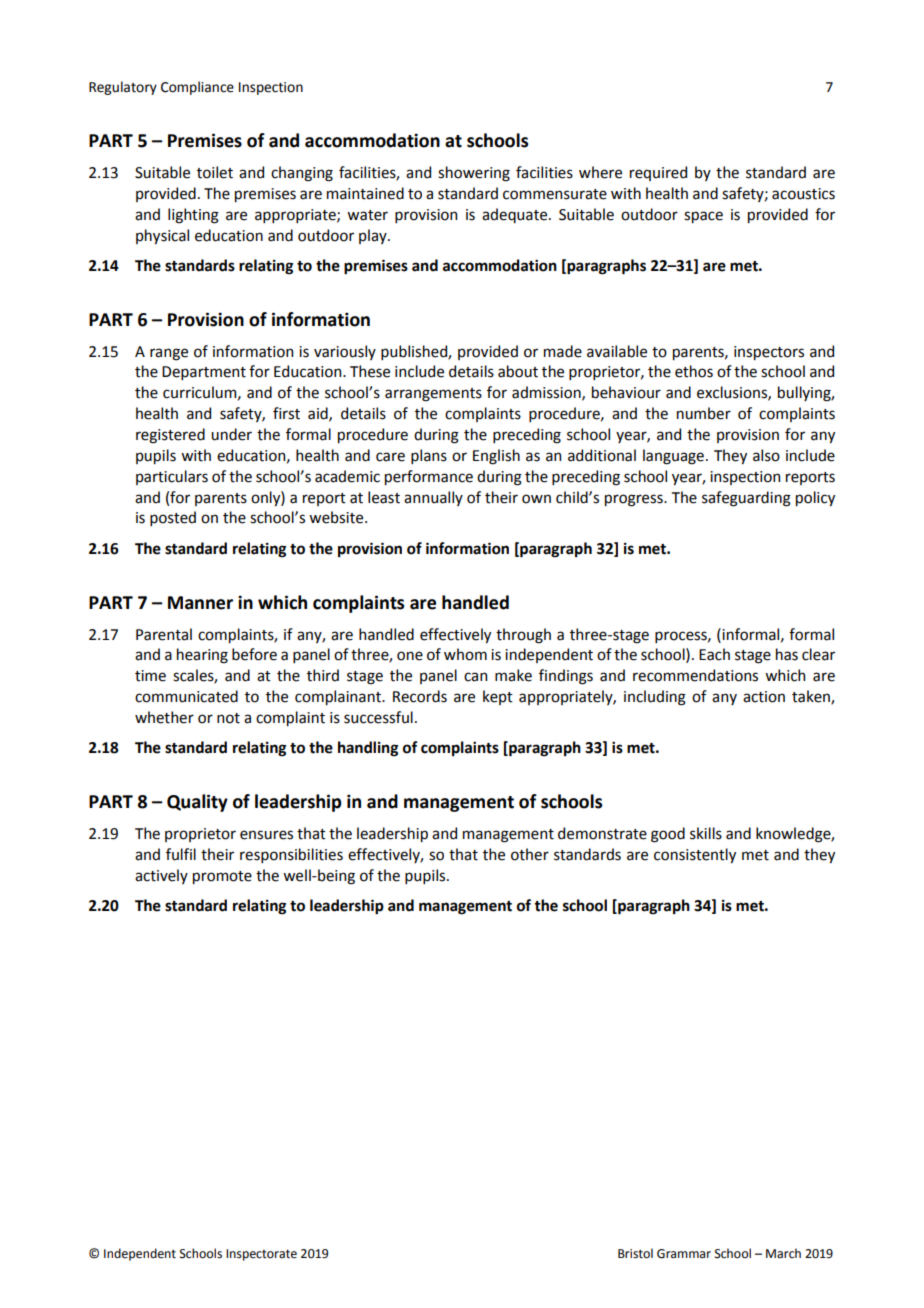 The width and height of the screenshot is (924, 1308). I want to click on required, so click(658, 173).
